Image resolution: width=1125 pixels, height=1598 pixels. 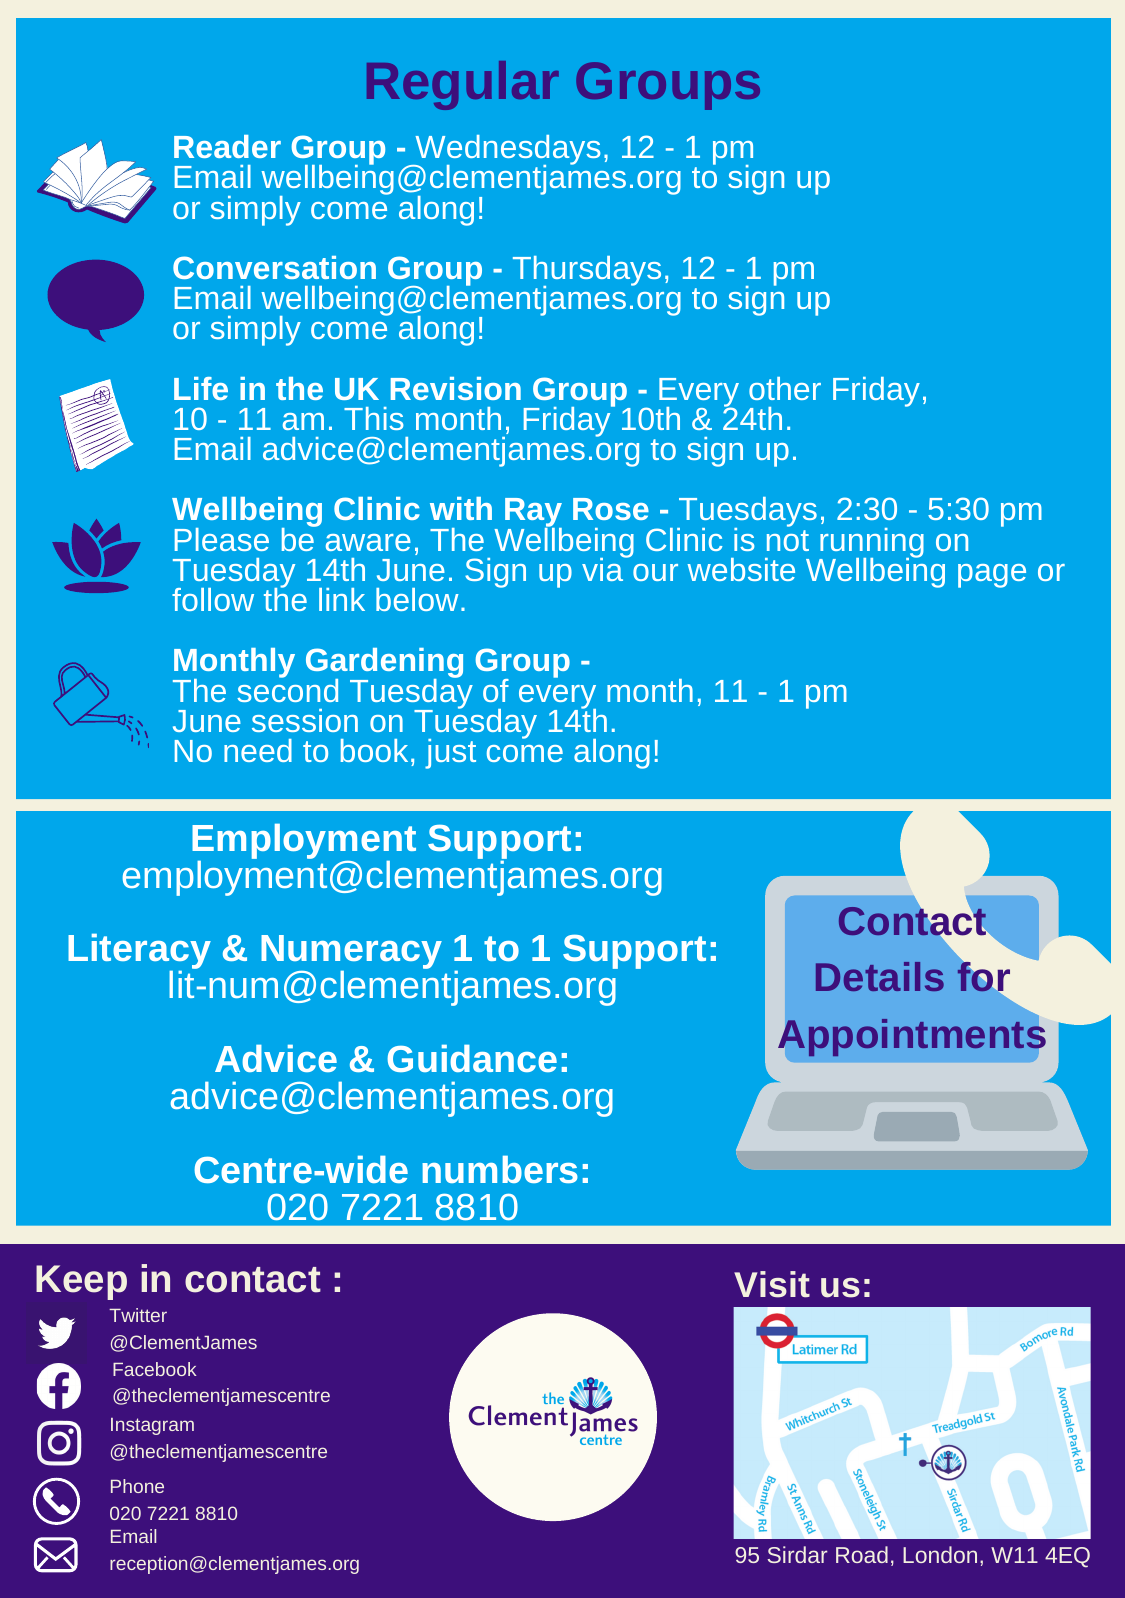 What do you see at coordinates (472, 1058) in the image?
I see `Guidance` at bounding box center [472, 1058].
